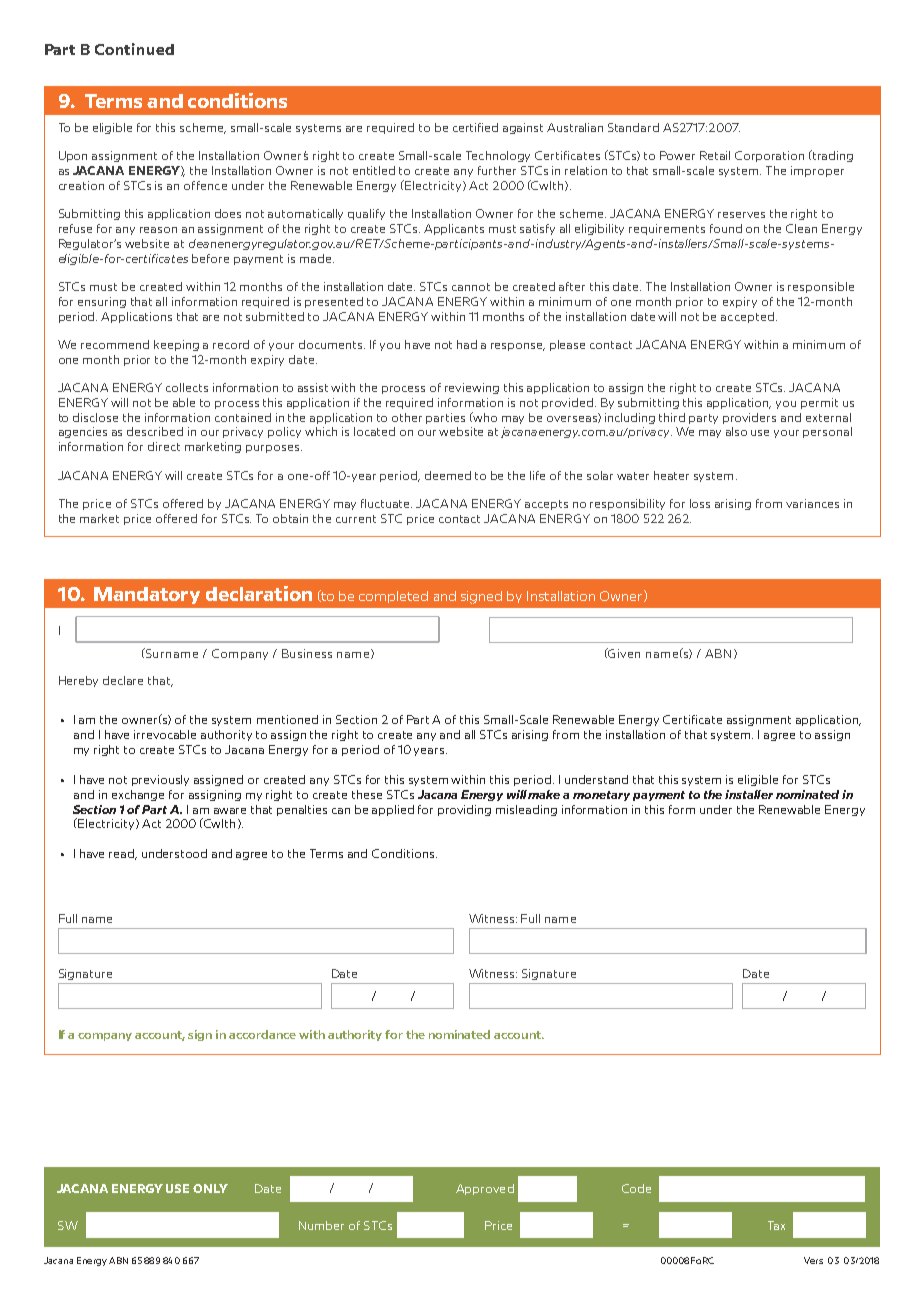 This page has width=924, height=1308. Describe the element at coordinates (736, 431) in the page. I see `also` at that location.
